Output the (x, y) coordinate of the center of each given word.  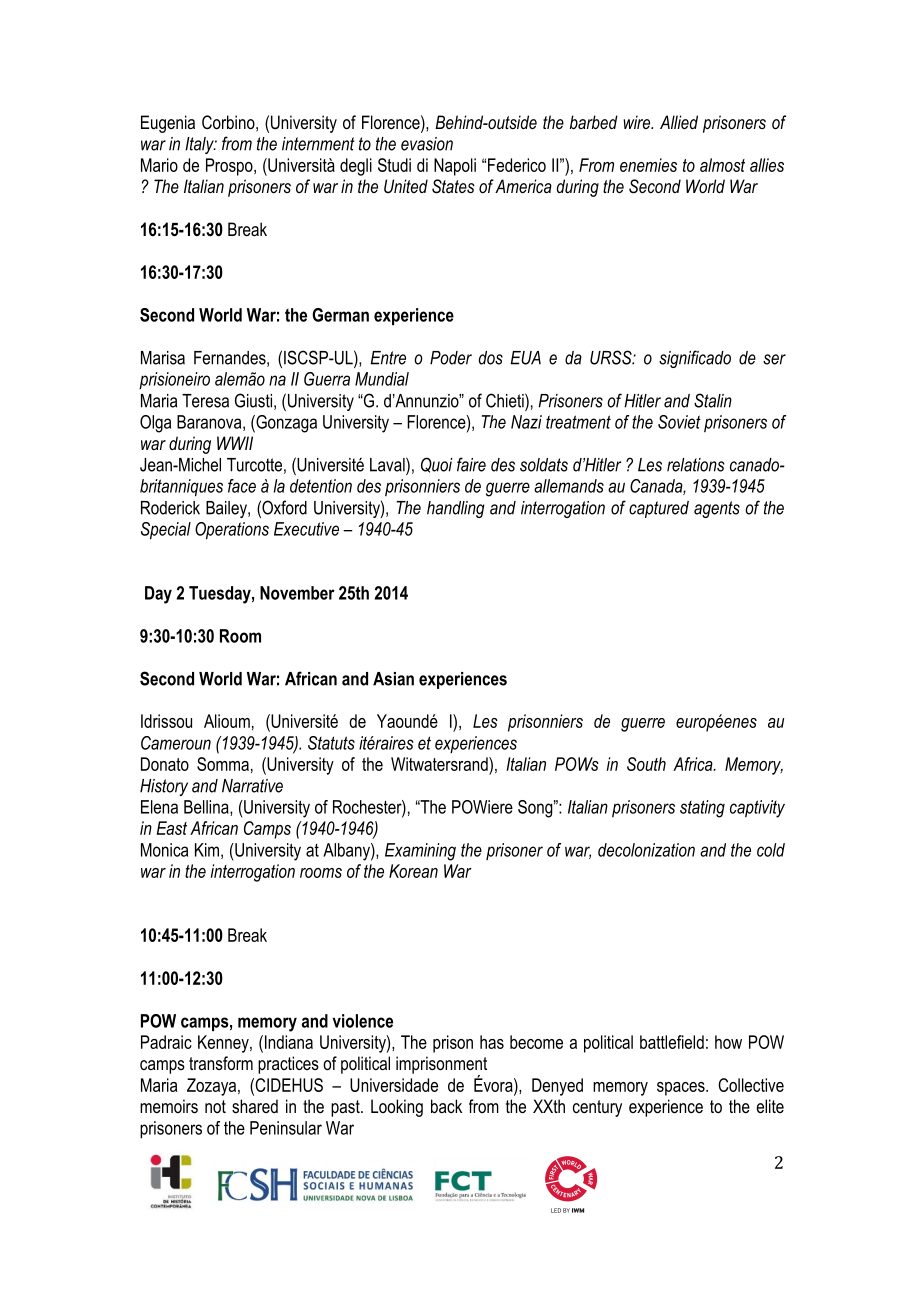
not (215, 1106)
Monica (164, 850)
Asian (393, 679)
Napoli (455, 167)
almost (722, 165)
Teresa (205, 401)
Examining (420, 852)
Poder (451, 358)
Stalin (713, 400)
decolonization (646, 850)
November (297, 593)
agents (717, 509)
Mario (159, 165)
